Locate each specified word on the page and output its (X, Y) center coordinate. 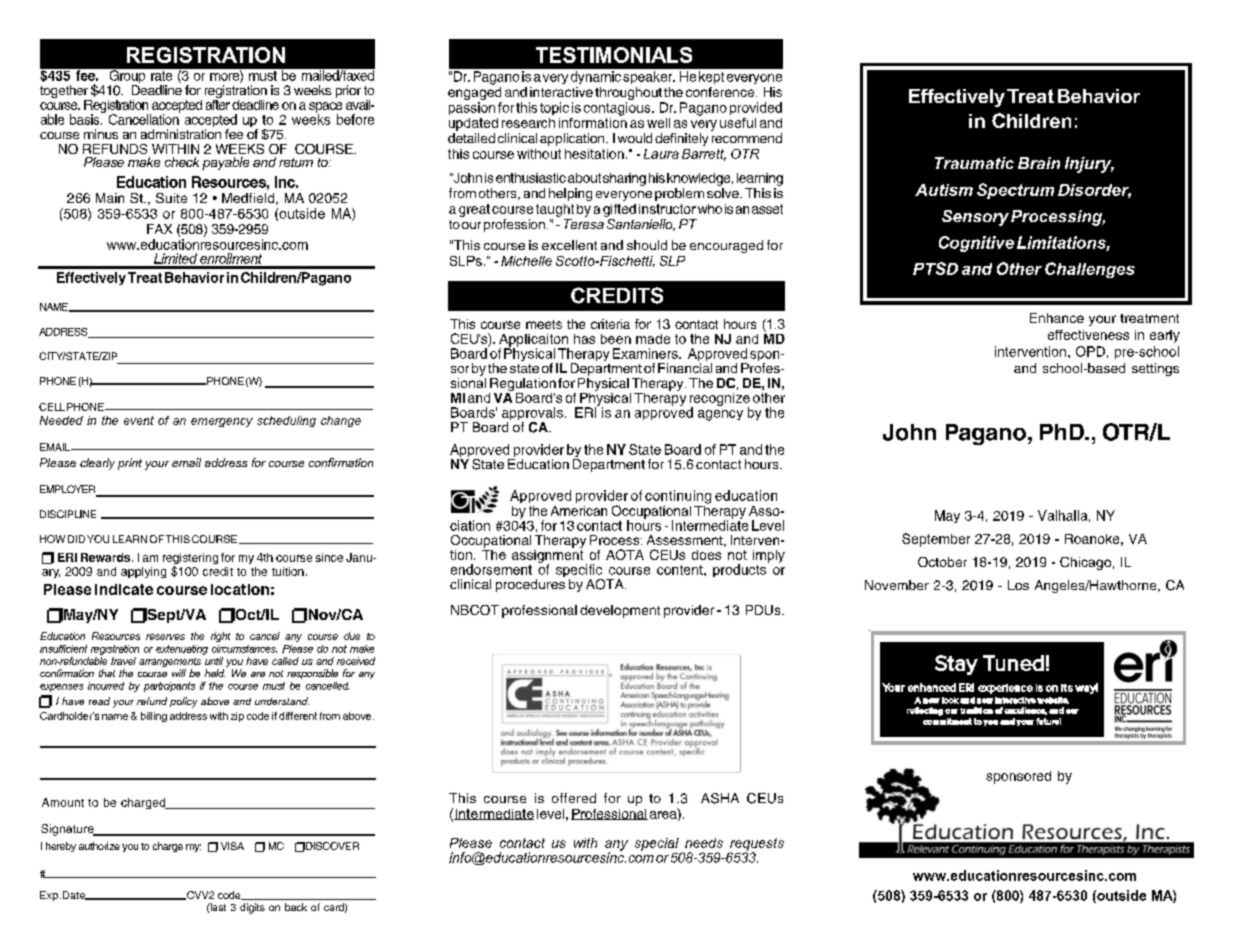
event (139, 420)
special (657, 844)
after (218, 103)
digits (252, 908)
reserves (165, 637)
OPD (1090, 351)
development (620, 611)
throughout (628, 93)
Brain (1039, 163)
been (616, 339)
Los (1018, 585)
